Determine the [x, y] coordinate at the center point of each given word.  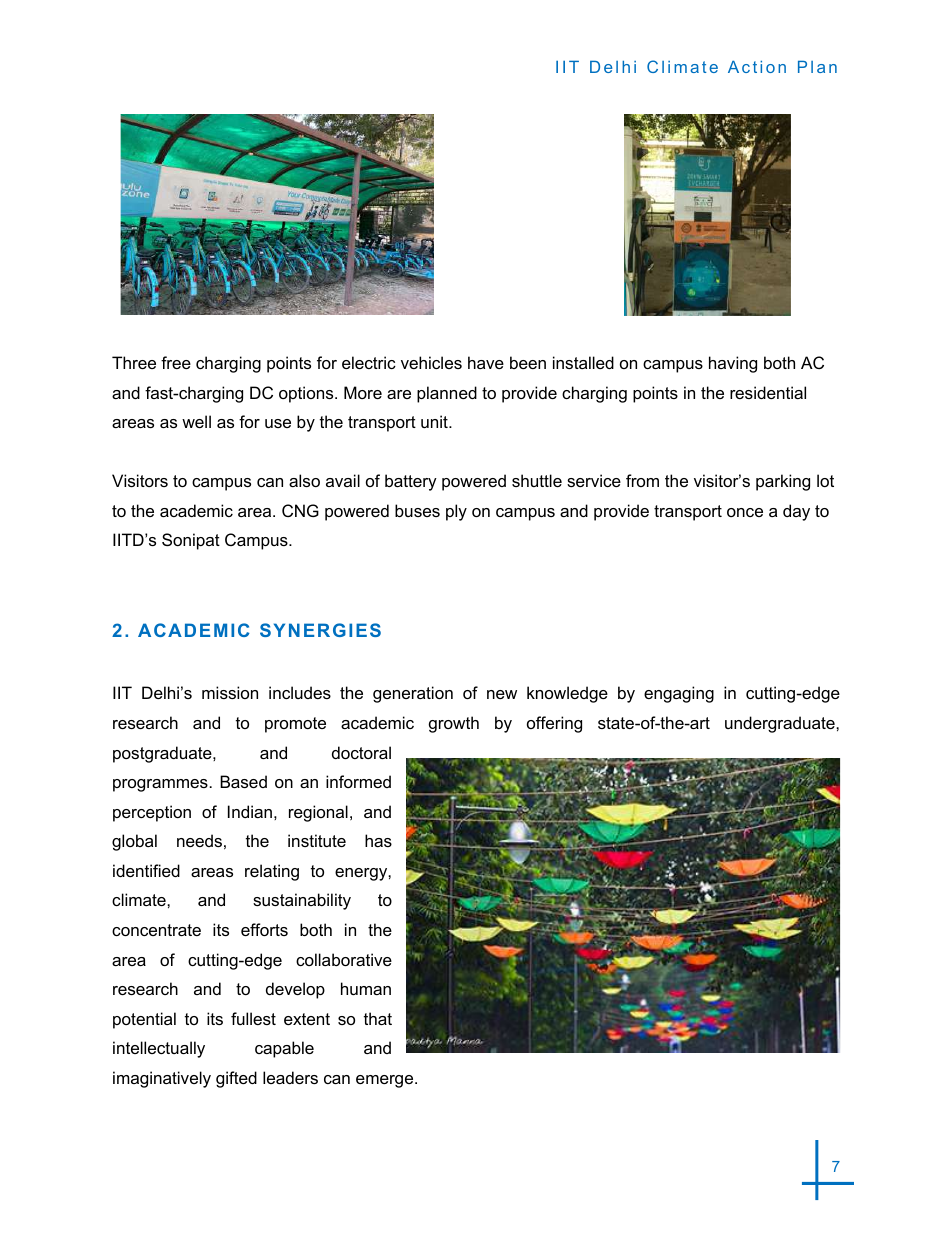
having [733, 364]
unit [435, 421]
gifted [236, 1079]
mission [230, 692]
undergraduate [781, 724]
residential [768, 392]
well [196, 421]
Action [757, 66]
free [176, 362]
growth [454, 724]
